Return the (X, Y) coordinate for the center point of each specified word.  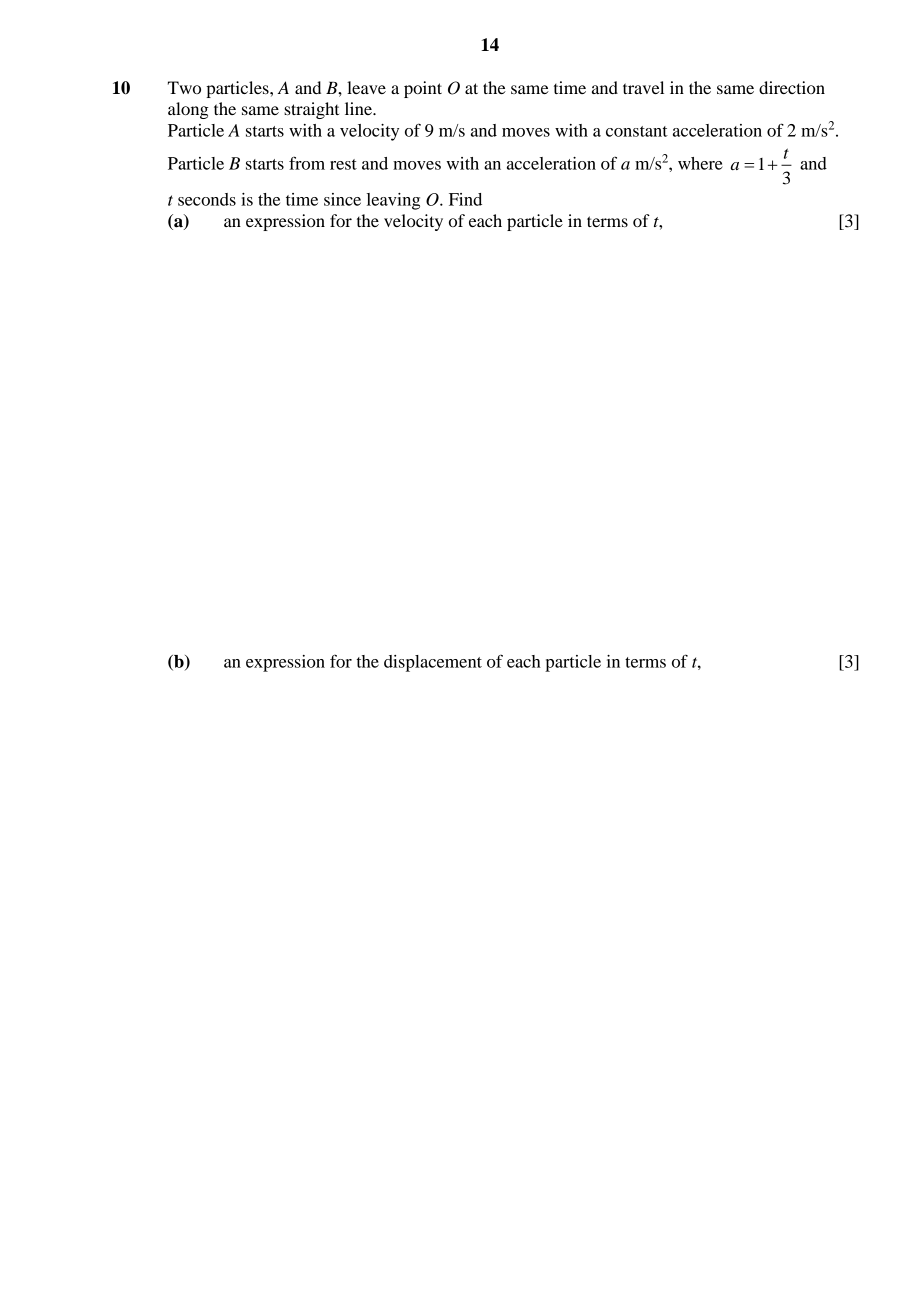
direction (792, 87)
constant (637, 131)
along (188, 110)
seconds (207, 199)
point (423, 89)
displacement (433, 663)
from (307, 163)
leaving (393, 201)
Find (465, 199)
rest (343, 164)
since (342, 199)
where (700, 163)
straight (311, 110)
